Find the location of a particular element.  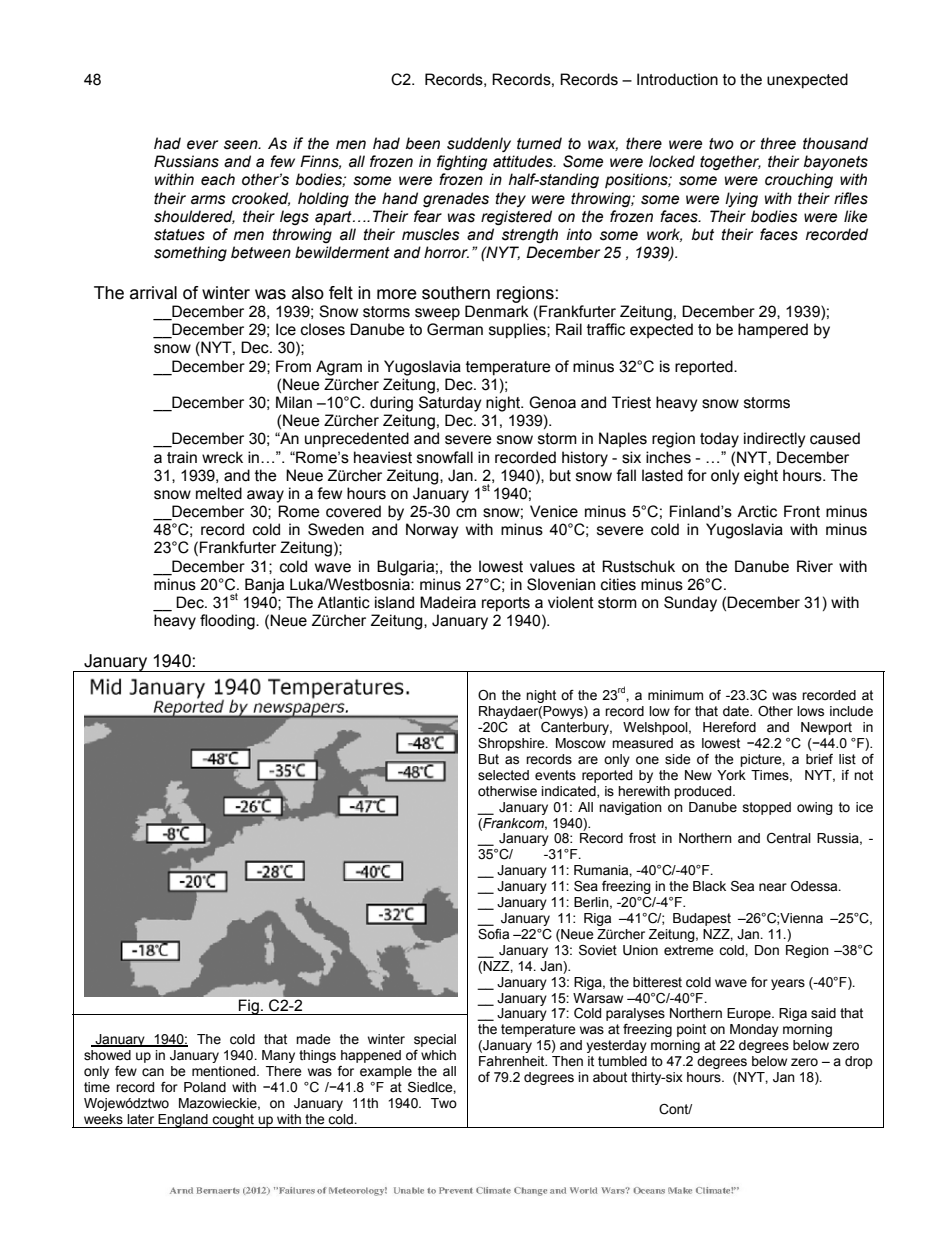

Many is located at coordinates (278, 1056).
